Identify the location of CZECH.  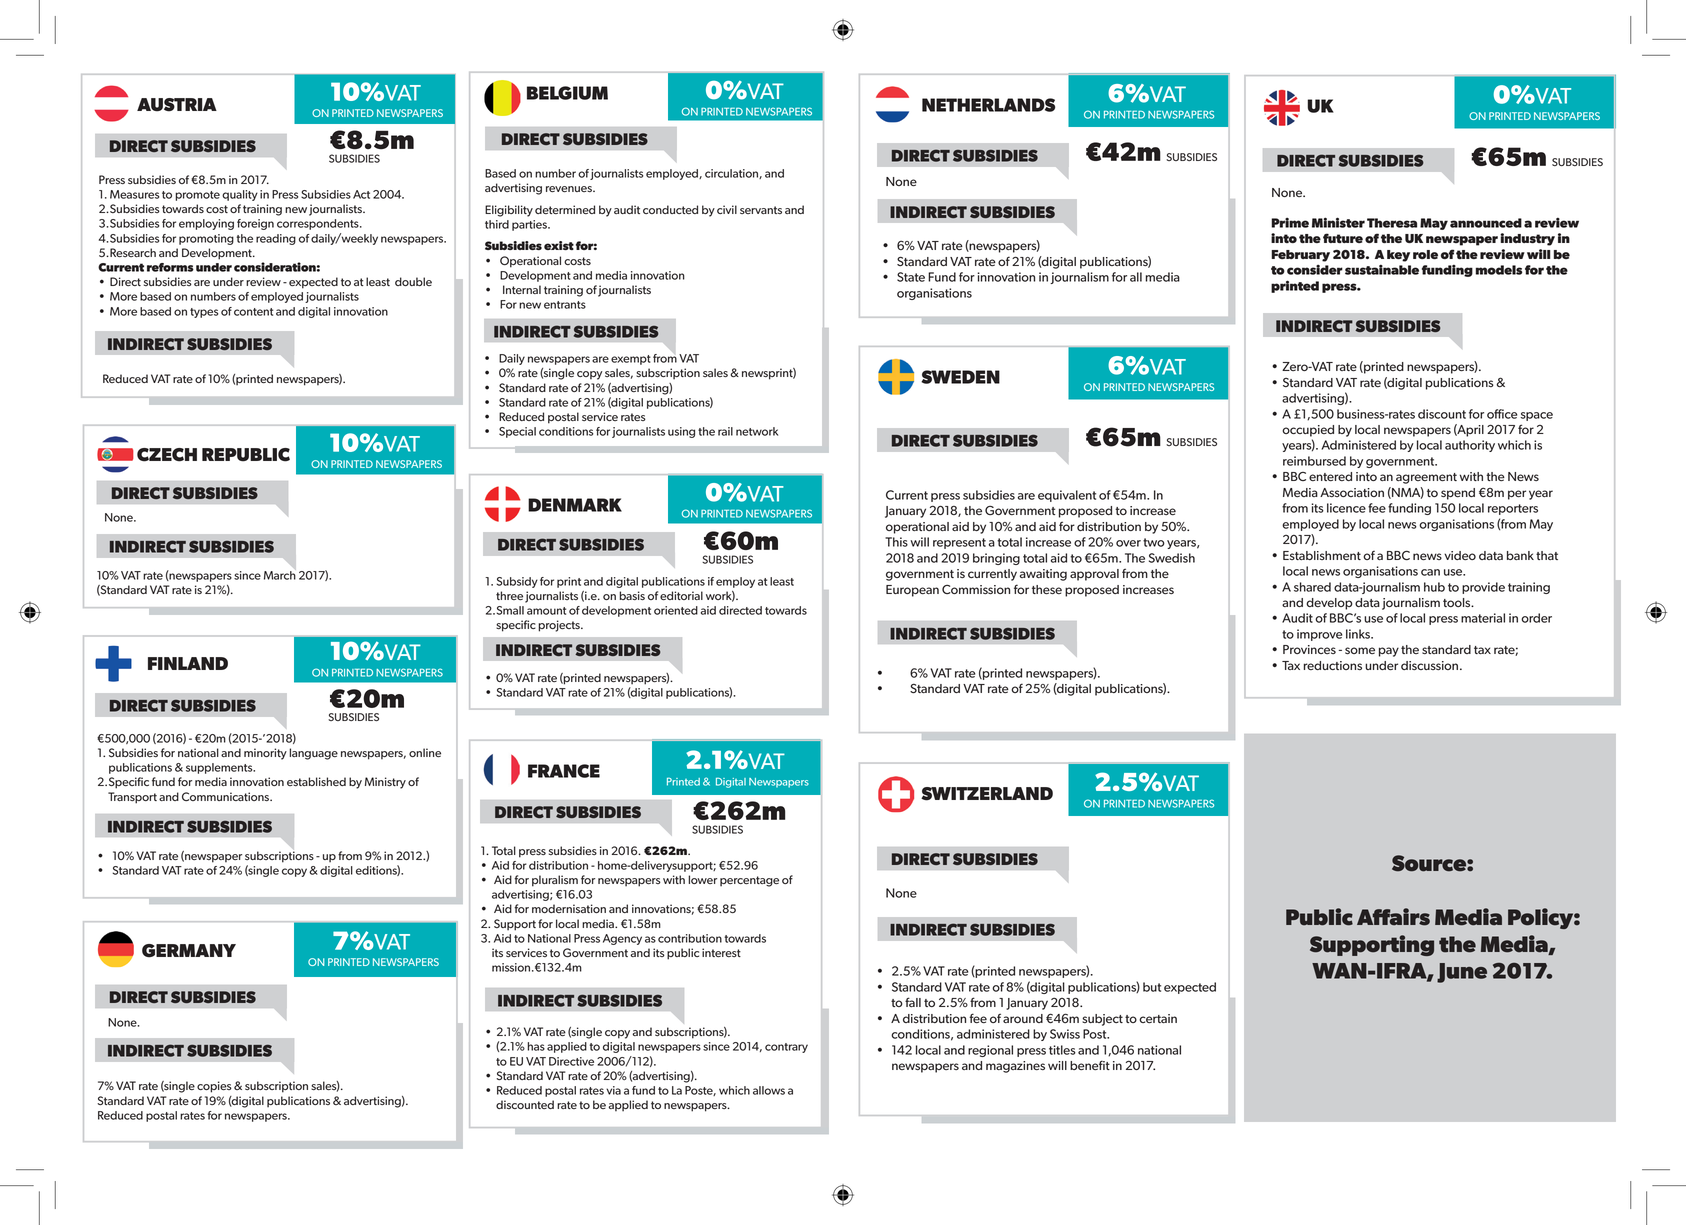
(167, 455).
